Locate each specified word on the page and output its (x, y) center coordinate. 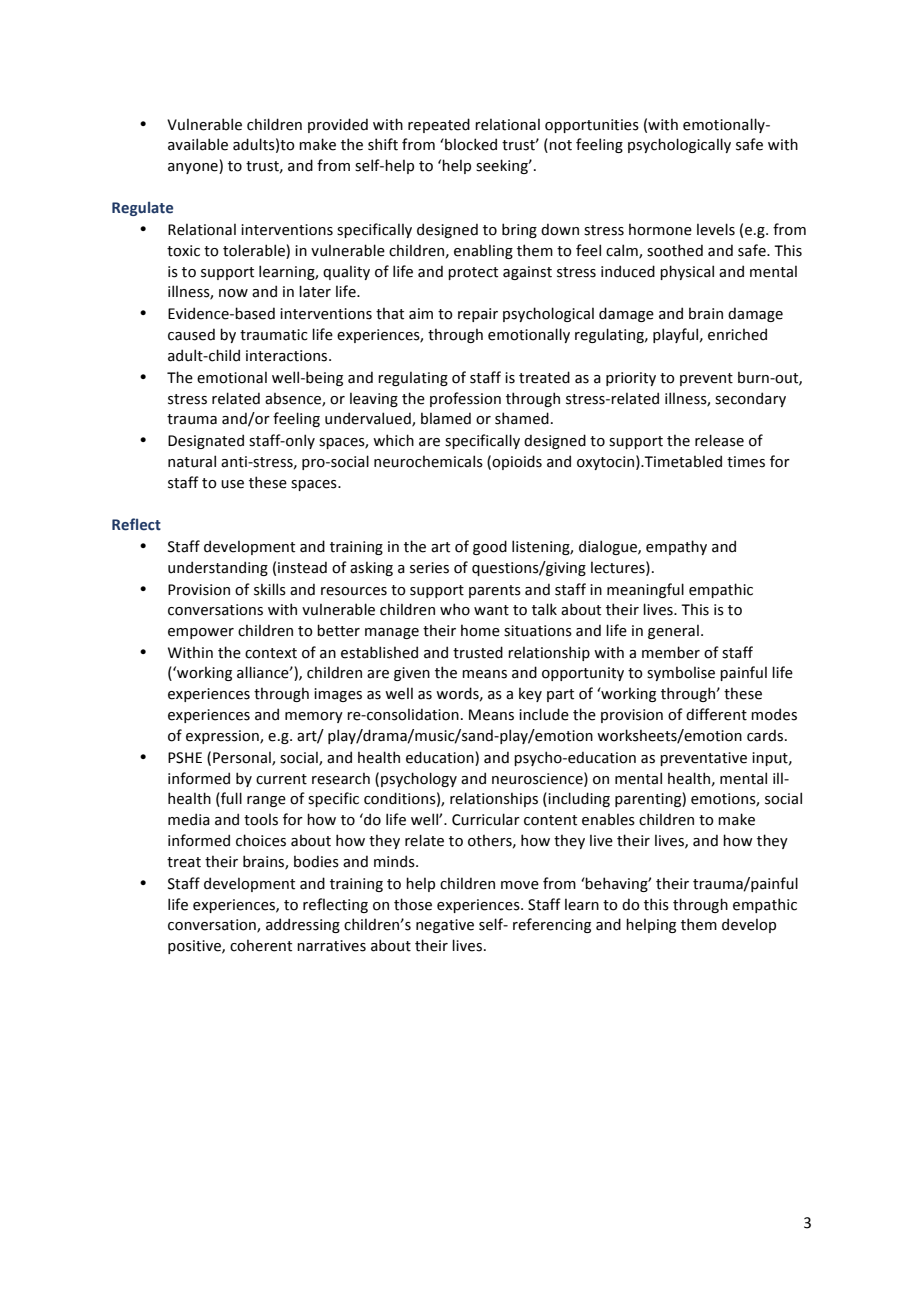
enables (608, 819)
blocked (470, 144)
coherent (261, 945)
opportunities (592, 126)
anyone (194, 168)
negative (445, 926)
